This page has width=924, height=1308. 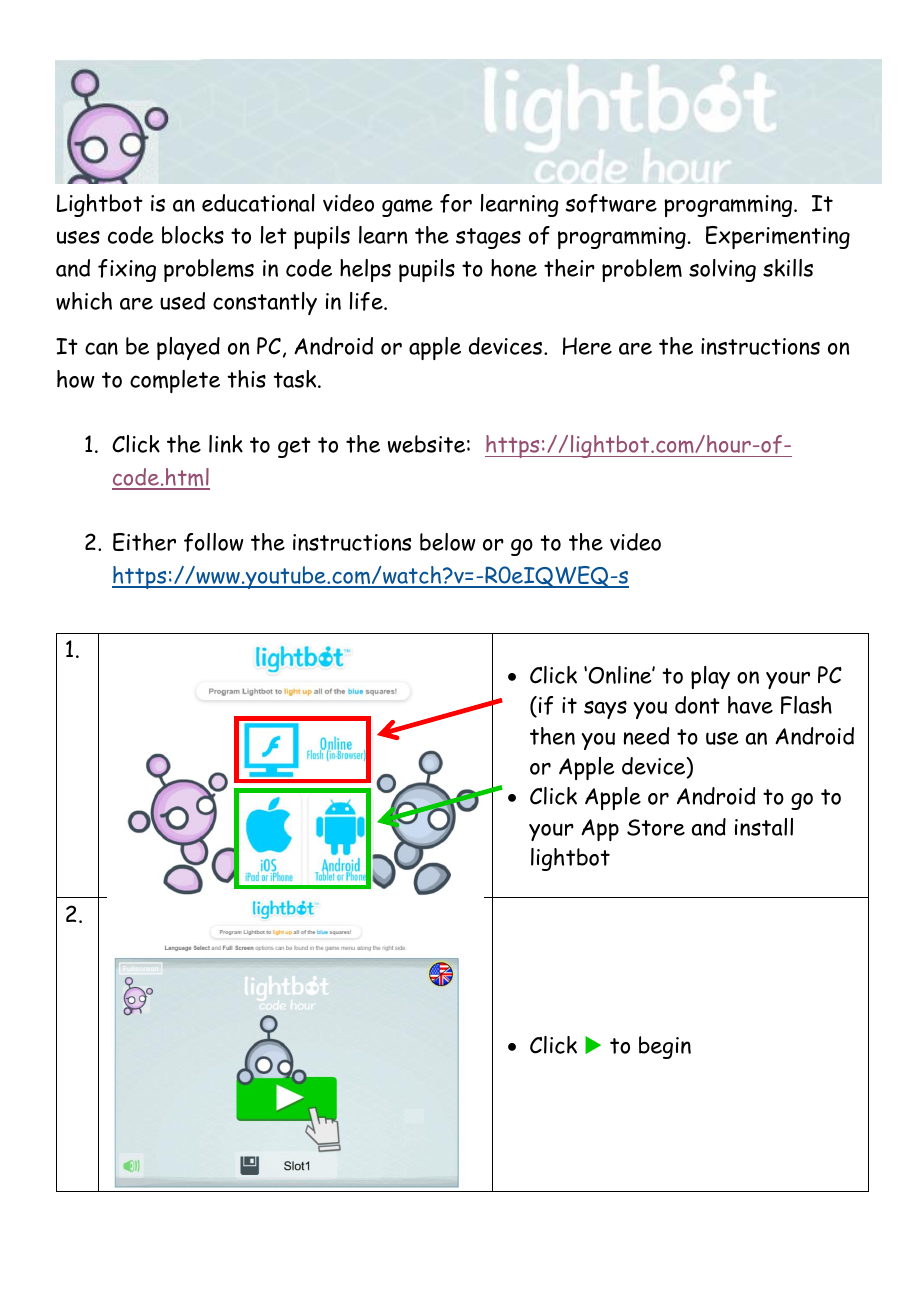 I want to click on then, so click(x=552, y=736).
